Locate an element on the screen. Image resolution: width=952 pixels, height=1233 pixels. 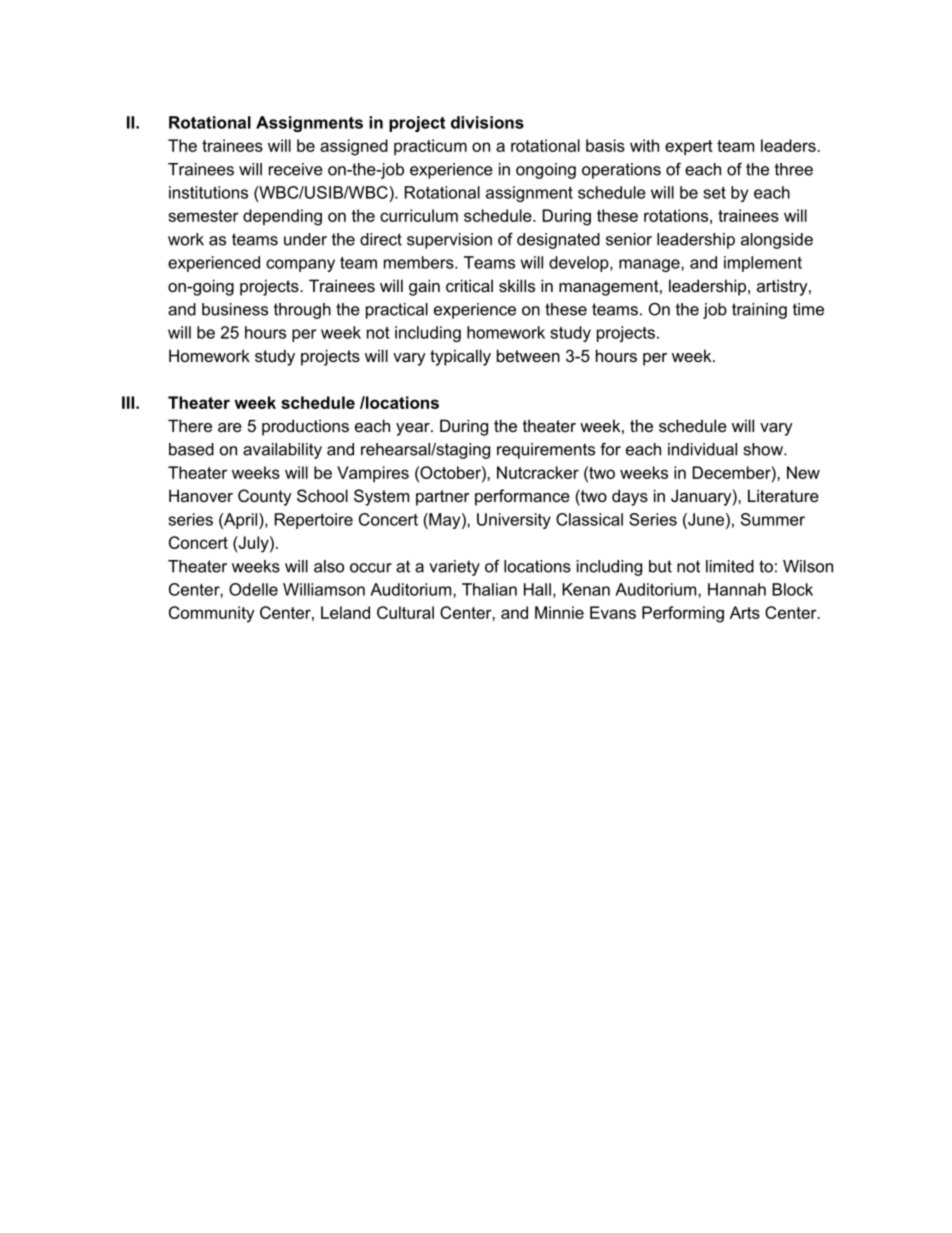
Literature is located at coordinates (783, 495).
